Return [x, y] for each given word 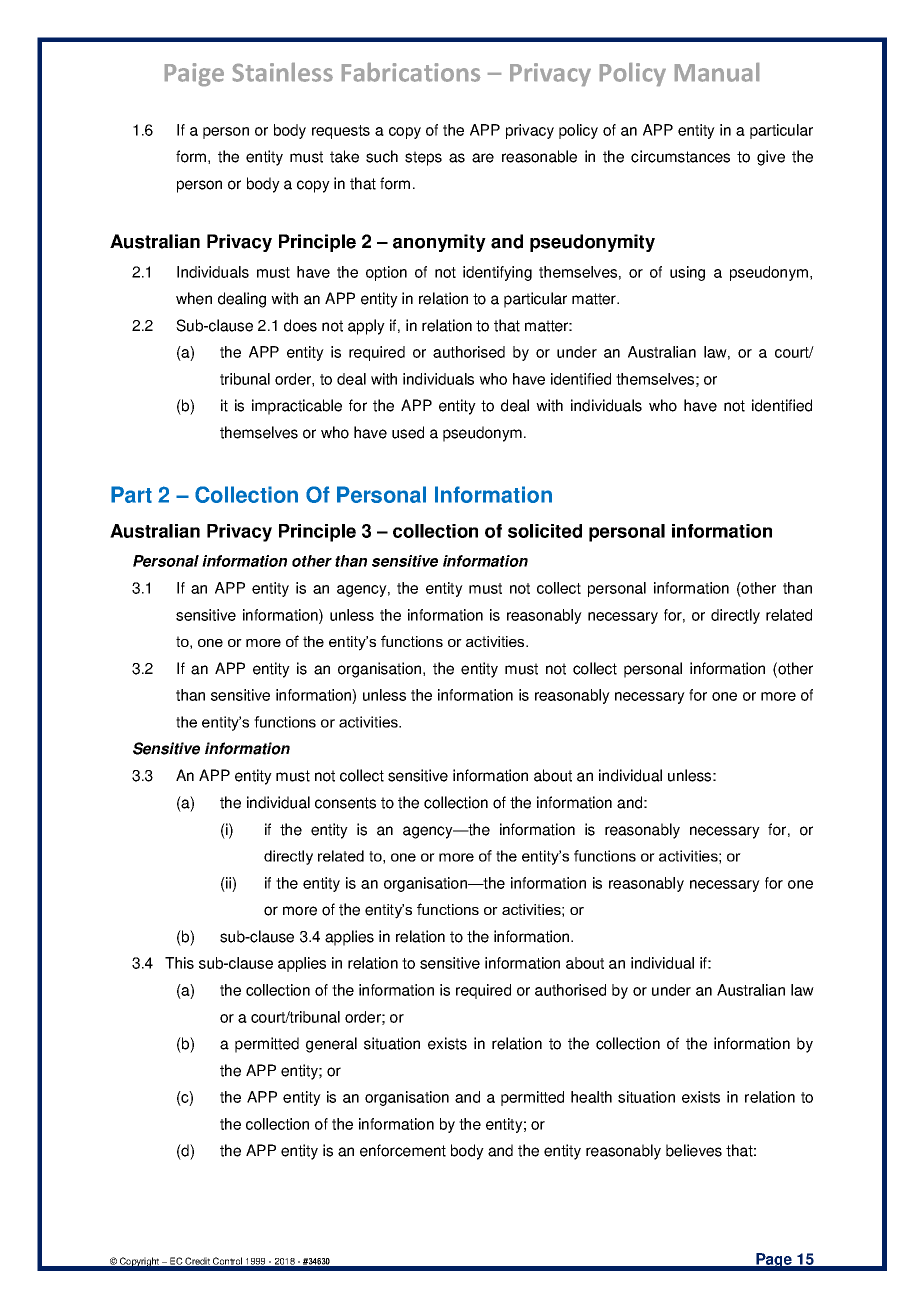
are [483, 158]
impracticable [297, 407]
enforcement [403, 1150]
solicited [545, 531]
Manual [717, 72]
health [591, 1097]
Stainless [283, 72]
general [331, 1045]
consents [345, 803]
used [408, 432]
